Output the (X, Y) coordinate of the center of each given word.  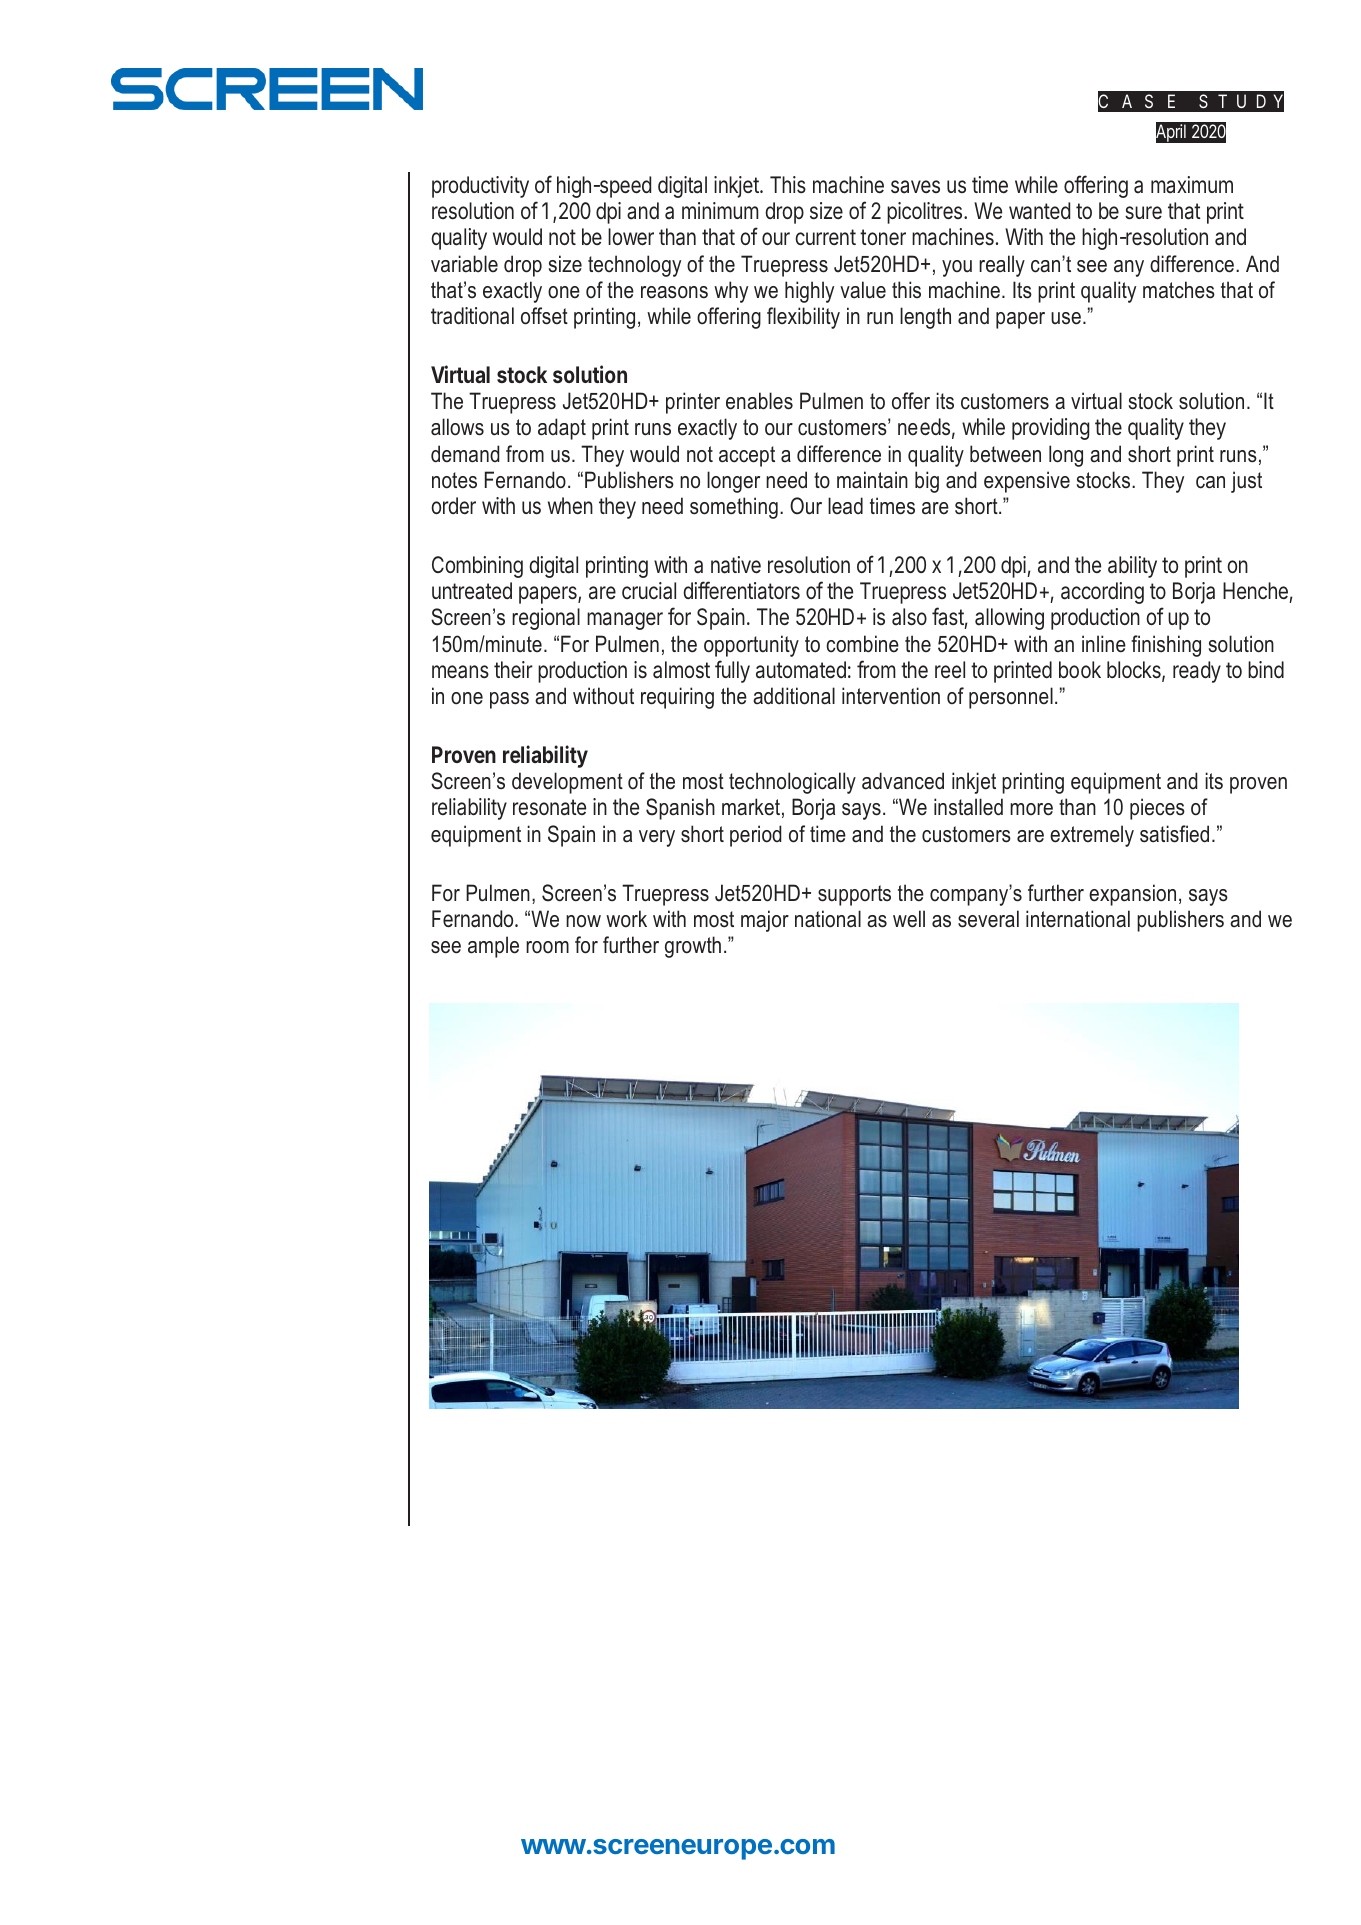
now (583, 921)
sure (1143, 213)
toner (883, 237)
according (1102, 593)
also (909, 617)
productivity (480, 187)
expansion (1132, 895)
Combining (477, 567)
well (909, 919)
